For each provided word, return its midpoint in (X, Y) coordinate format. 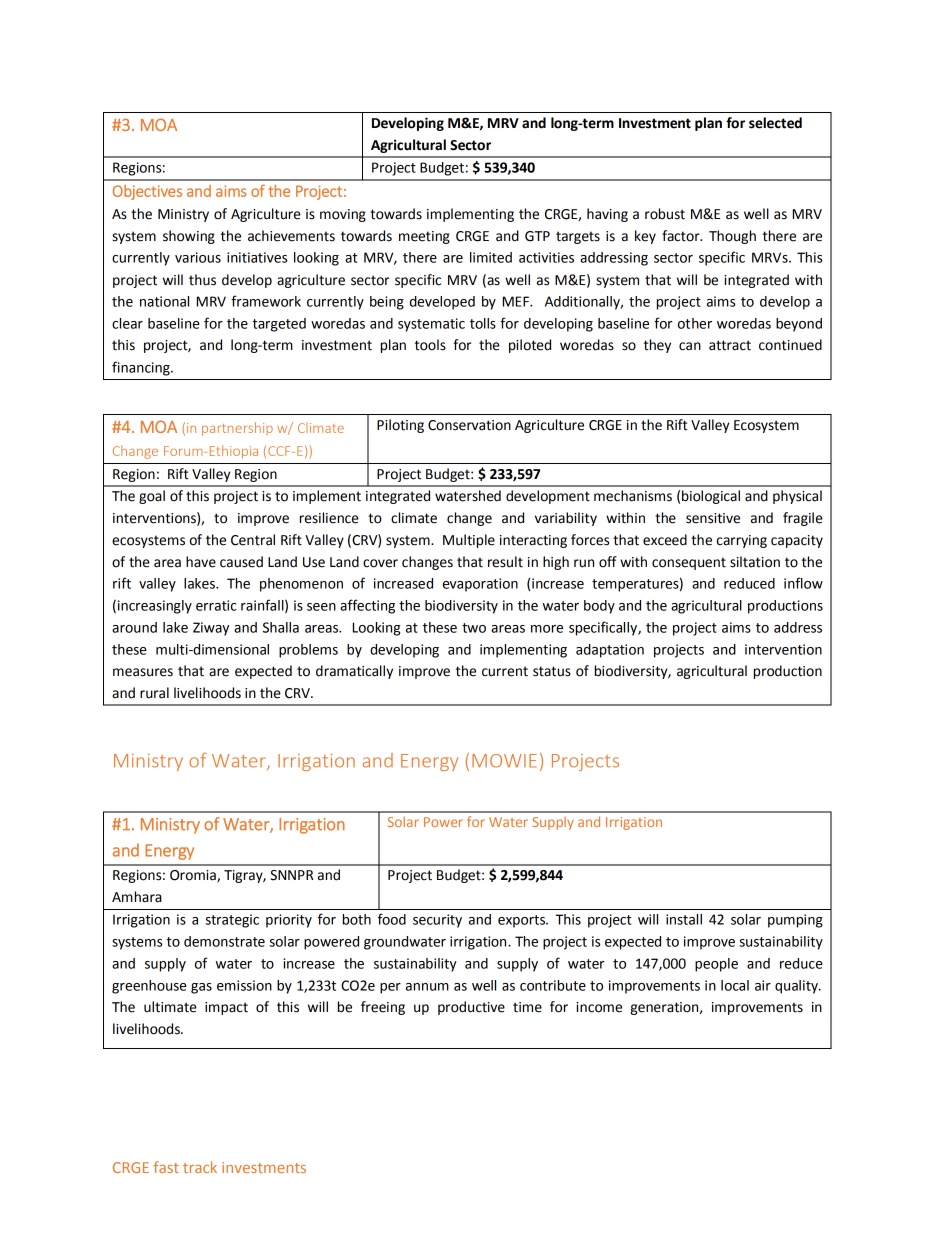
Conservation (469, 425)
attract (730, 345)
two (474, 628)
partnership (237, 429)
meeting (424, 237)
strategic (232, 921)
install (684, 919)
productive (471, 1008)
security (437, 921)
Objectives (147, 192)
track (200, 1167)
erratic (216, 605)
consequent (689, 563)
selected (775, 123)
